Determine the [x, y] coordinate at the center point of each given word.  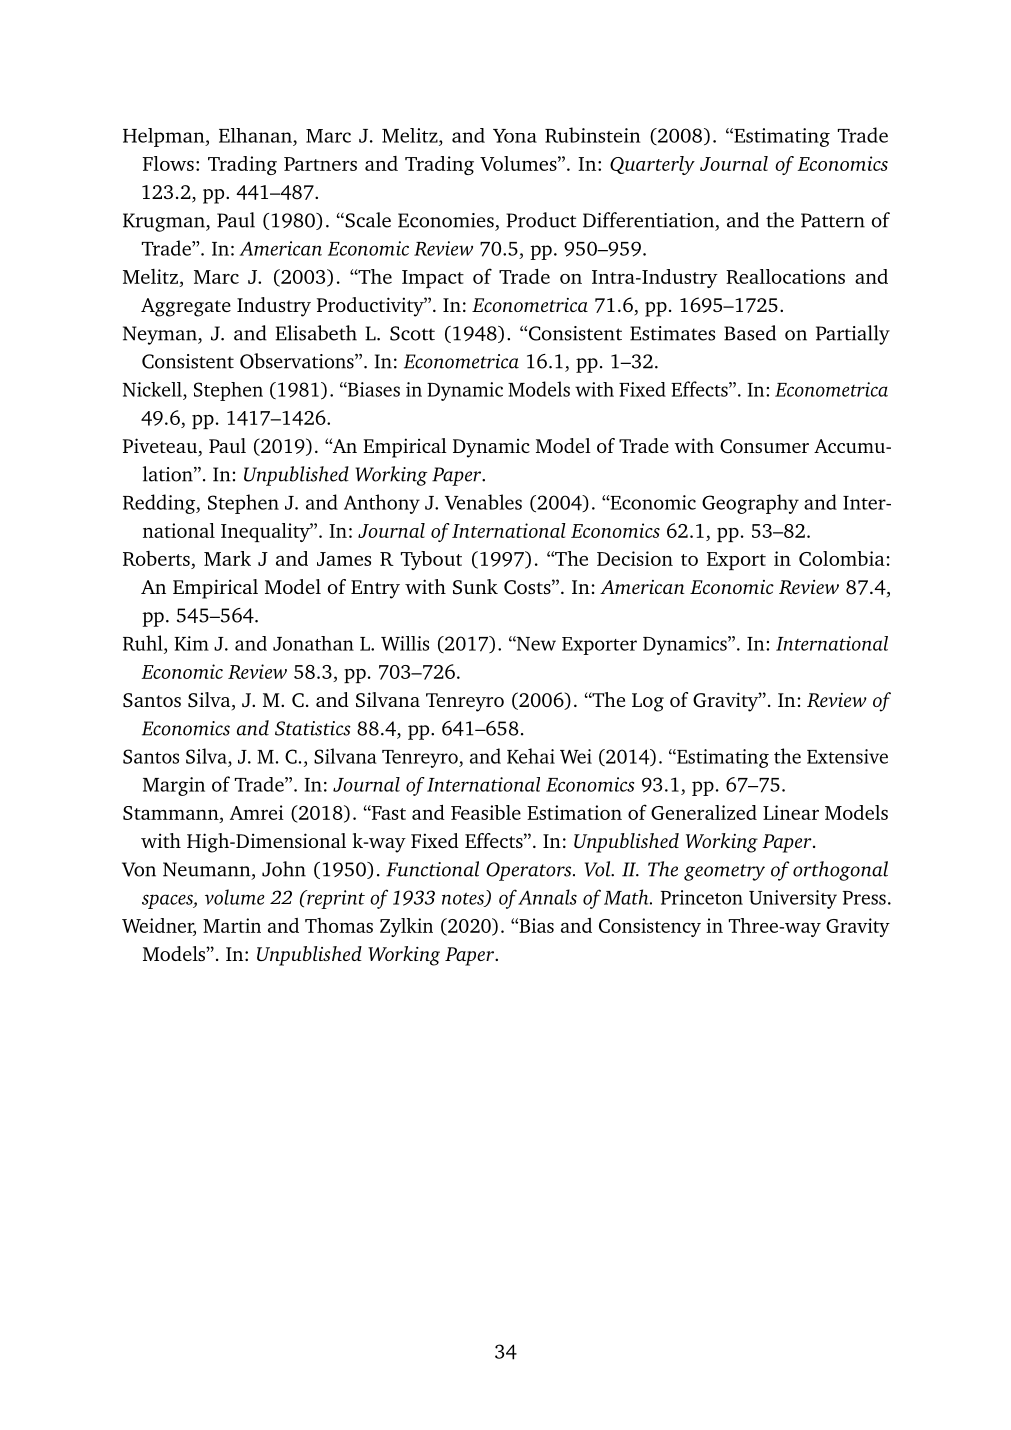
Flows [168, 163]
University [793, 899]
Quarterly [652, 165]
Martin [232, 925]
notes [464, 900]
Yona [515, 136]
